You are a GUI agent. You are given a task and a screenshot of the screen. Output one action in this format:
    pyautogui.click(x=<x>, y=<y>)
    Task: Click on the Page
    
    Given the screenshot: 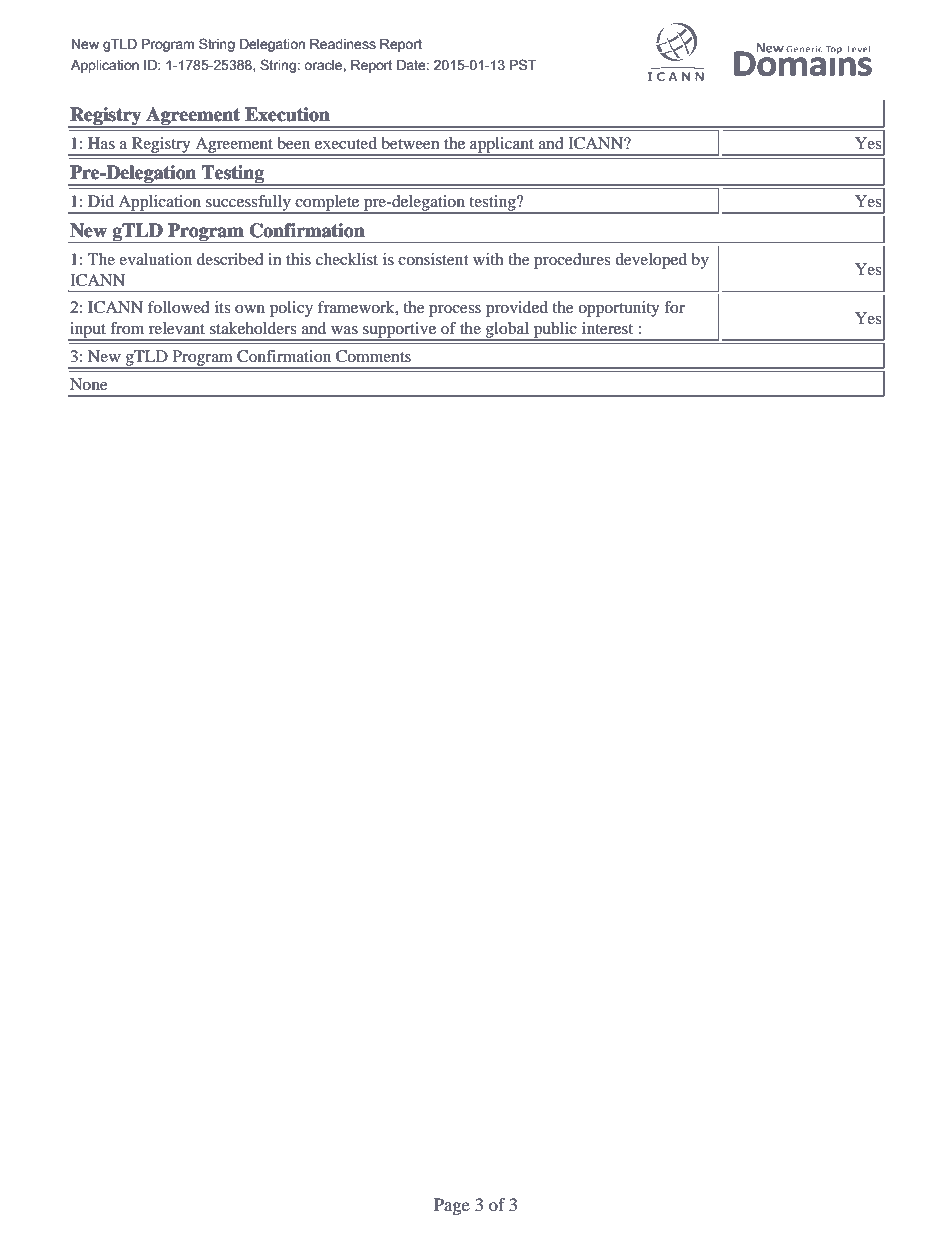 What is the action you would take?
    pyautogui.click(x=452, y=1206)
